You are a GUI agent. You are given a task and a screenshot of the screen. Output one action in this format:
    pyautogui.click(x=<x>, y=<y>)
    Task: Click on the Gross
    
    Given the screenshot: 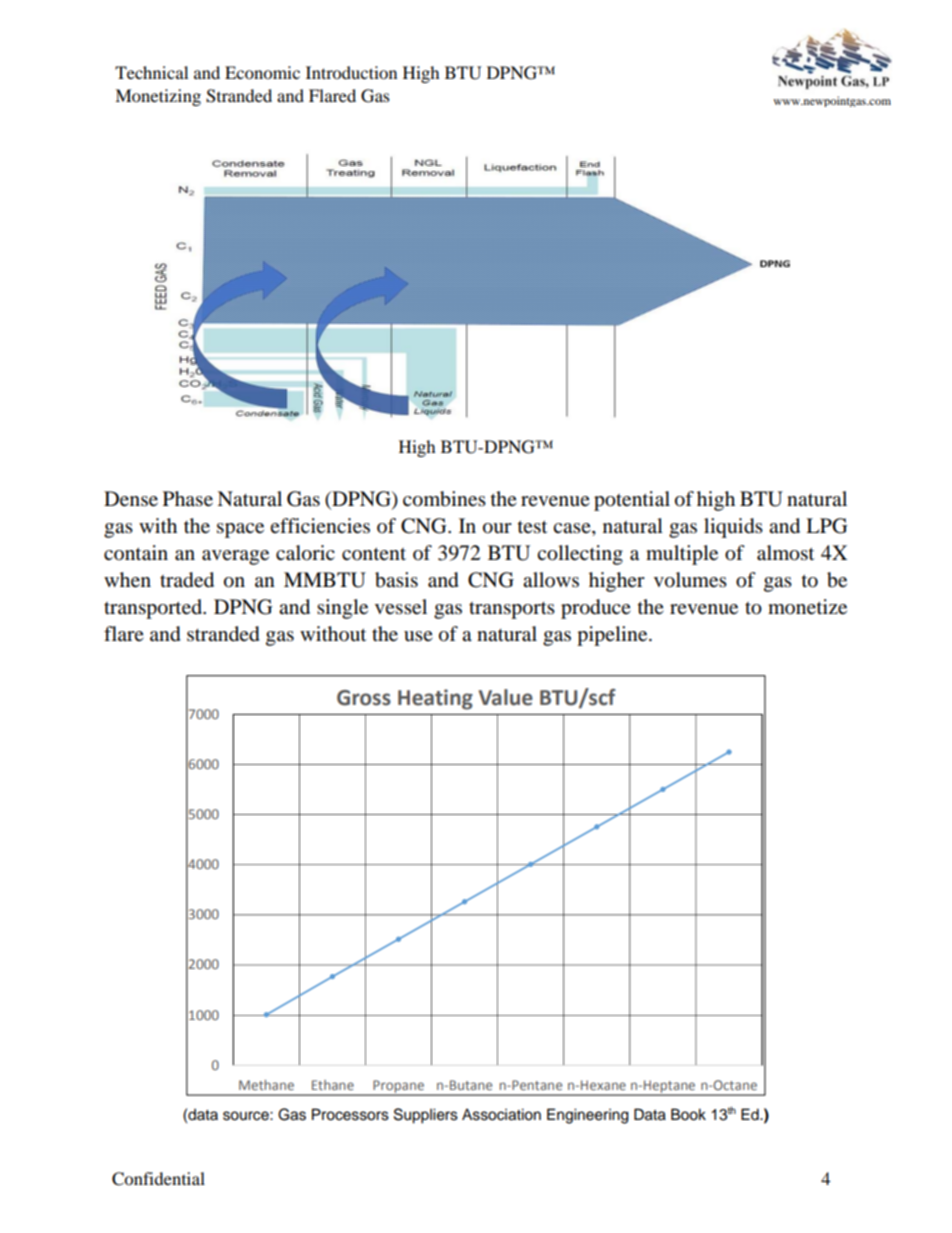 What is the action you would take?
    pyautogui.click(x=364, y=698)
